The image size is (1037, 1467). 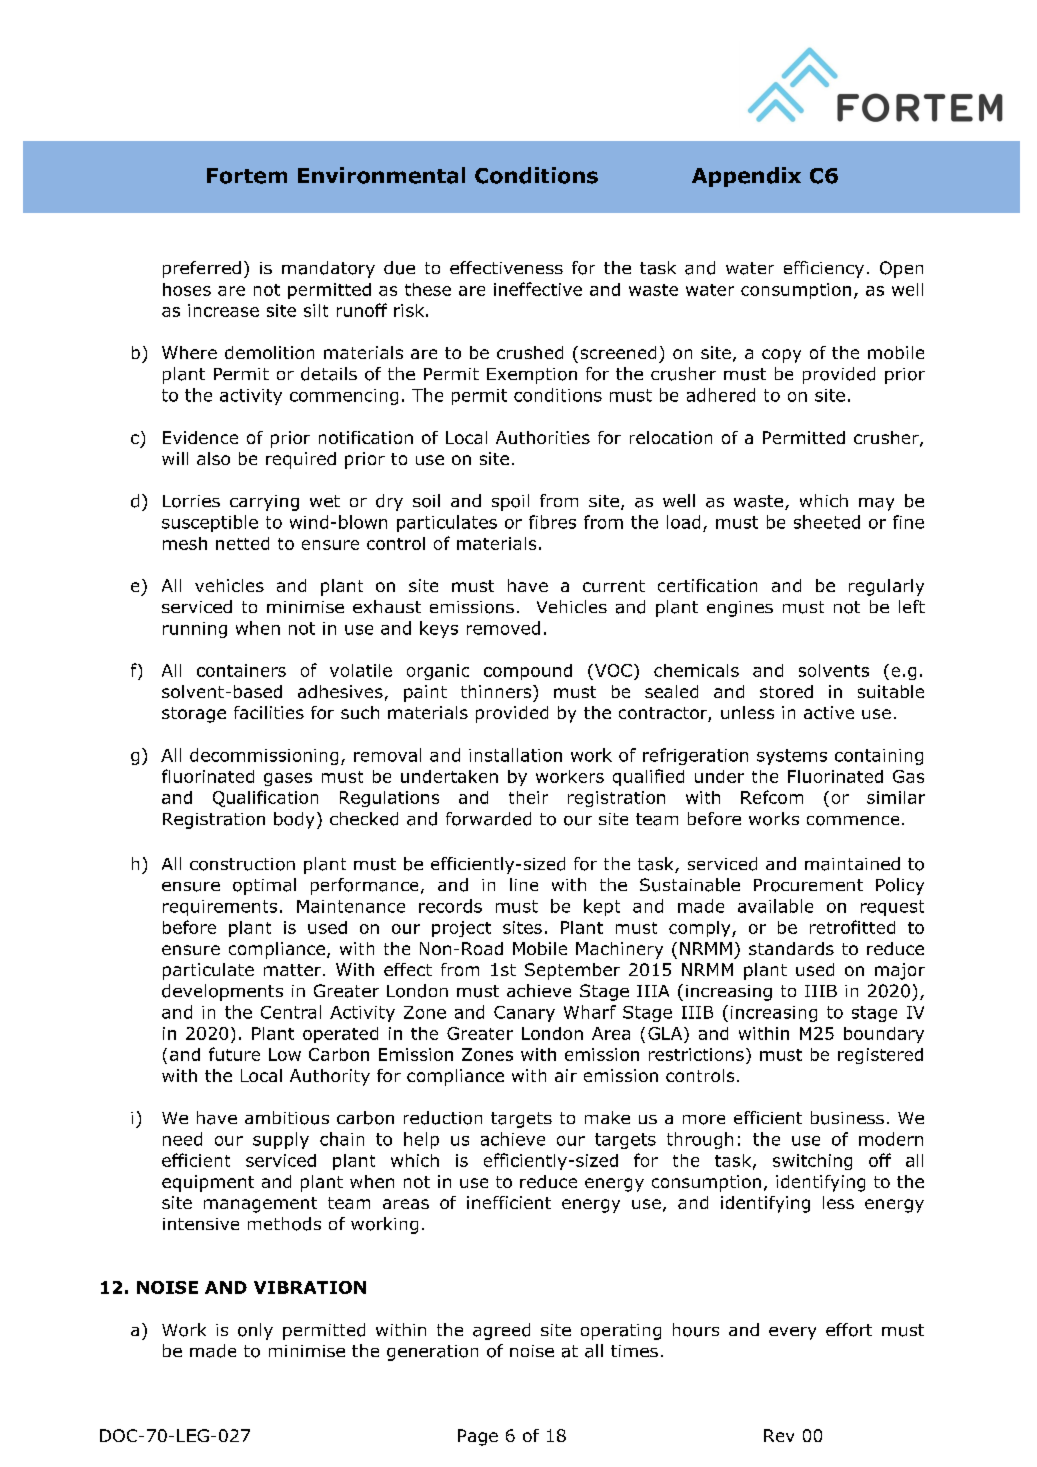 I want to click on Qualification, so click(x=265, y=798).
